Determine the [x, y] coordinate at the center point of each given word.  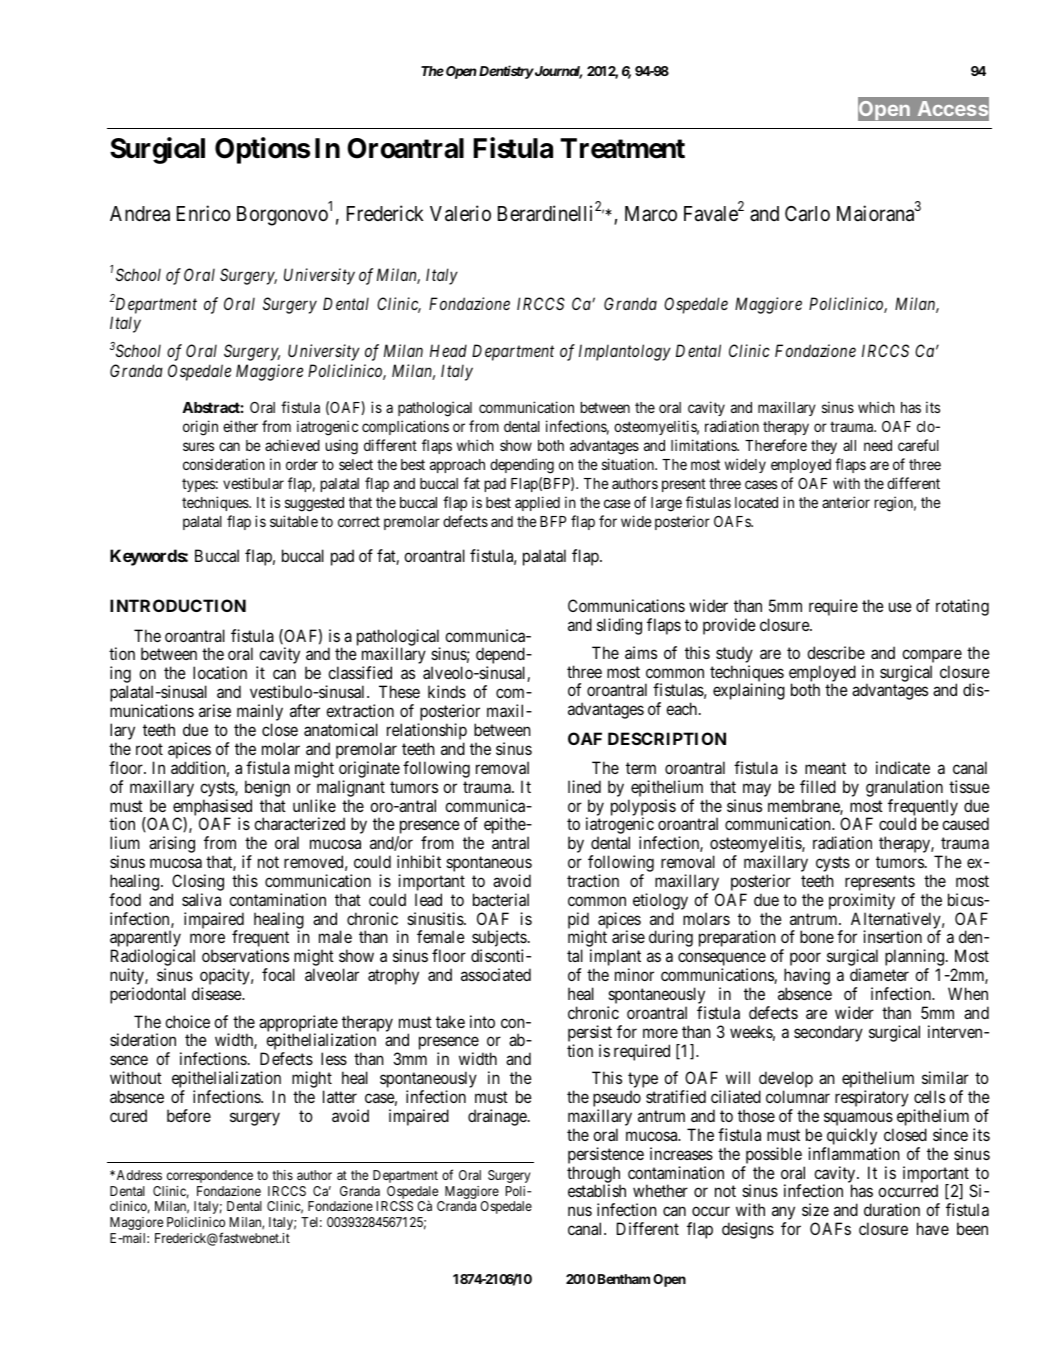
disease [217, 993]
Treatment [622, 148]
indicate [903, 767]
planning [914, 959]
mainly [260, 714]
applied [537, 503]
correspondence [210, 1176]
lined [584, 786]
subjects [499, 940]
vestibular [253, 483]
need [878, 445]
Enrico [204, 213]
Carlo [807, 214]
